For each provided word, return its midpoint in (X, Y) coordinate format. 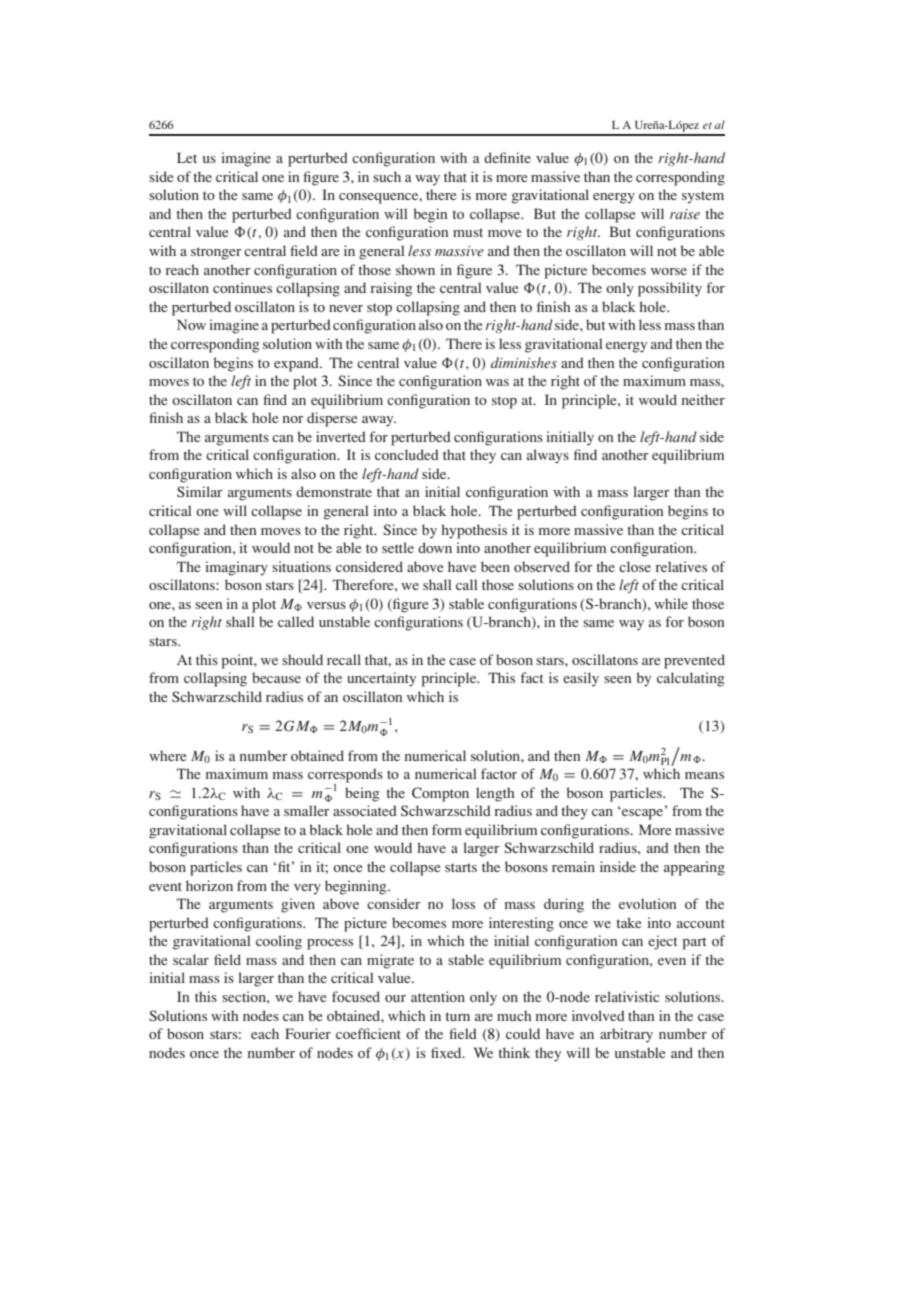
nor (293, 419)
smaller (307, 810)
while (671, 603)
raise (685, 214)
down (435, 547)
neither (703, 399)
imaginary (236, 568)
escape (641, 814)
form (447, 829)
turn (457, 1016)
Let (187, 157)
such (387, 176)
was (497, 382)
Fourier (308, 1033)
